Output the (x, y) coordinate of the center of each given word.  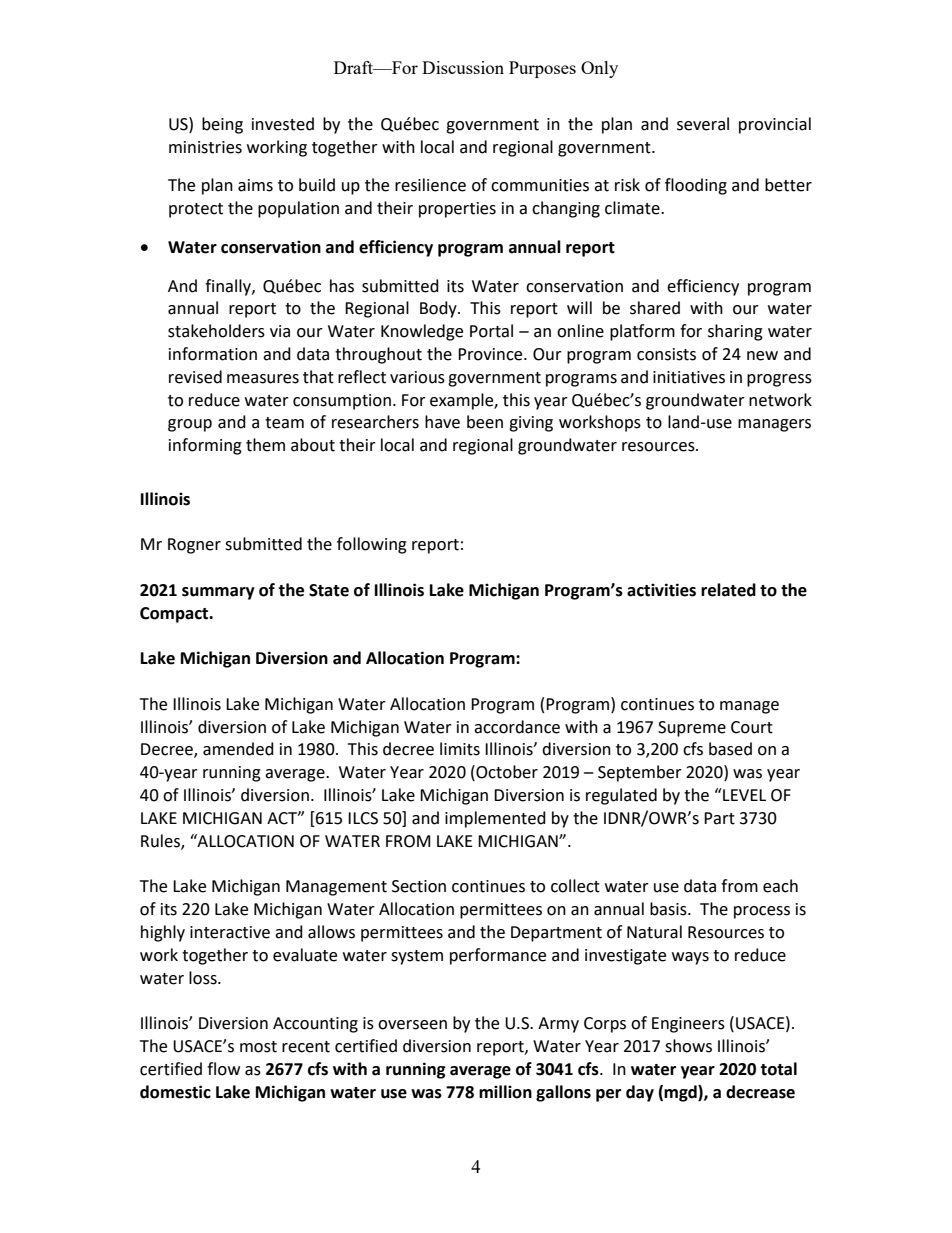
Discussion (463, 67)
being (222, 125)
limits (460, 749)
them (265, 445)
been (485, 422)
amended (238, 749)
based (730, 749)
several (703, 124)
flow (223, 1069)
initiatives (689, 377)
